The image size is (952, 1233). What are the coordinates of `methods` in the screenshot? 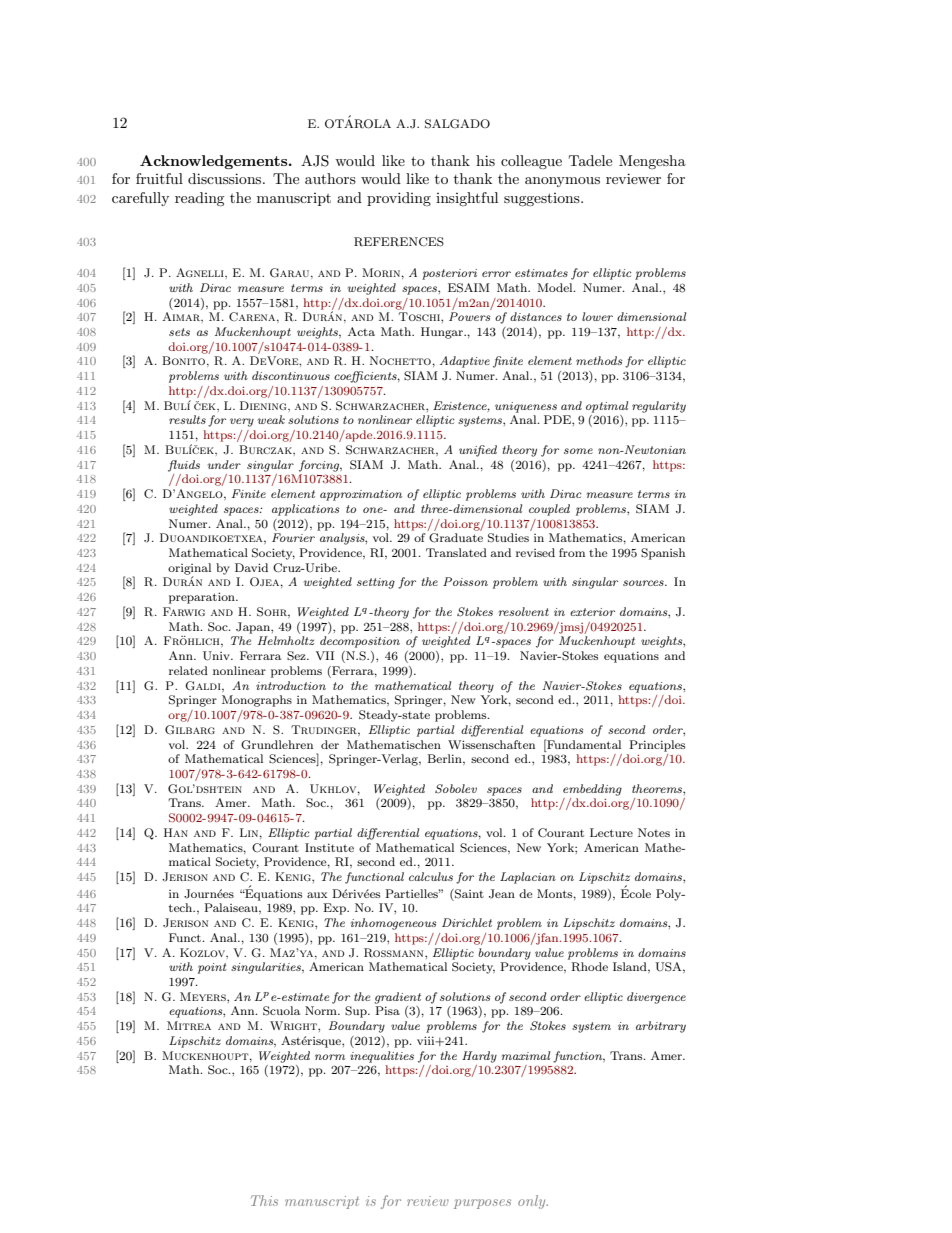 It's located at (599, 360).
